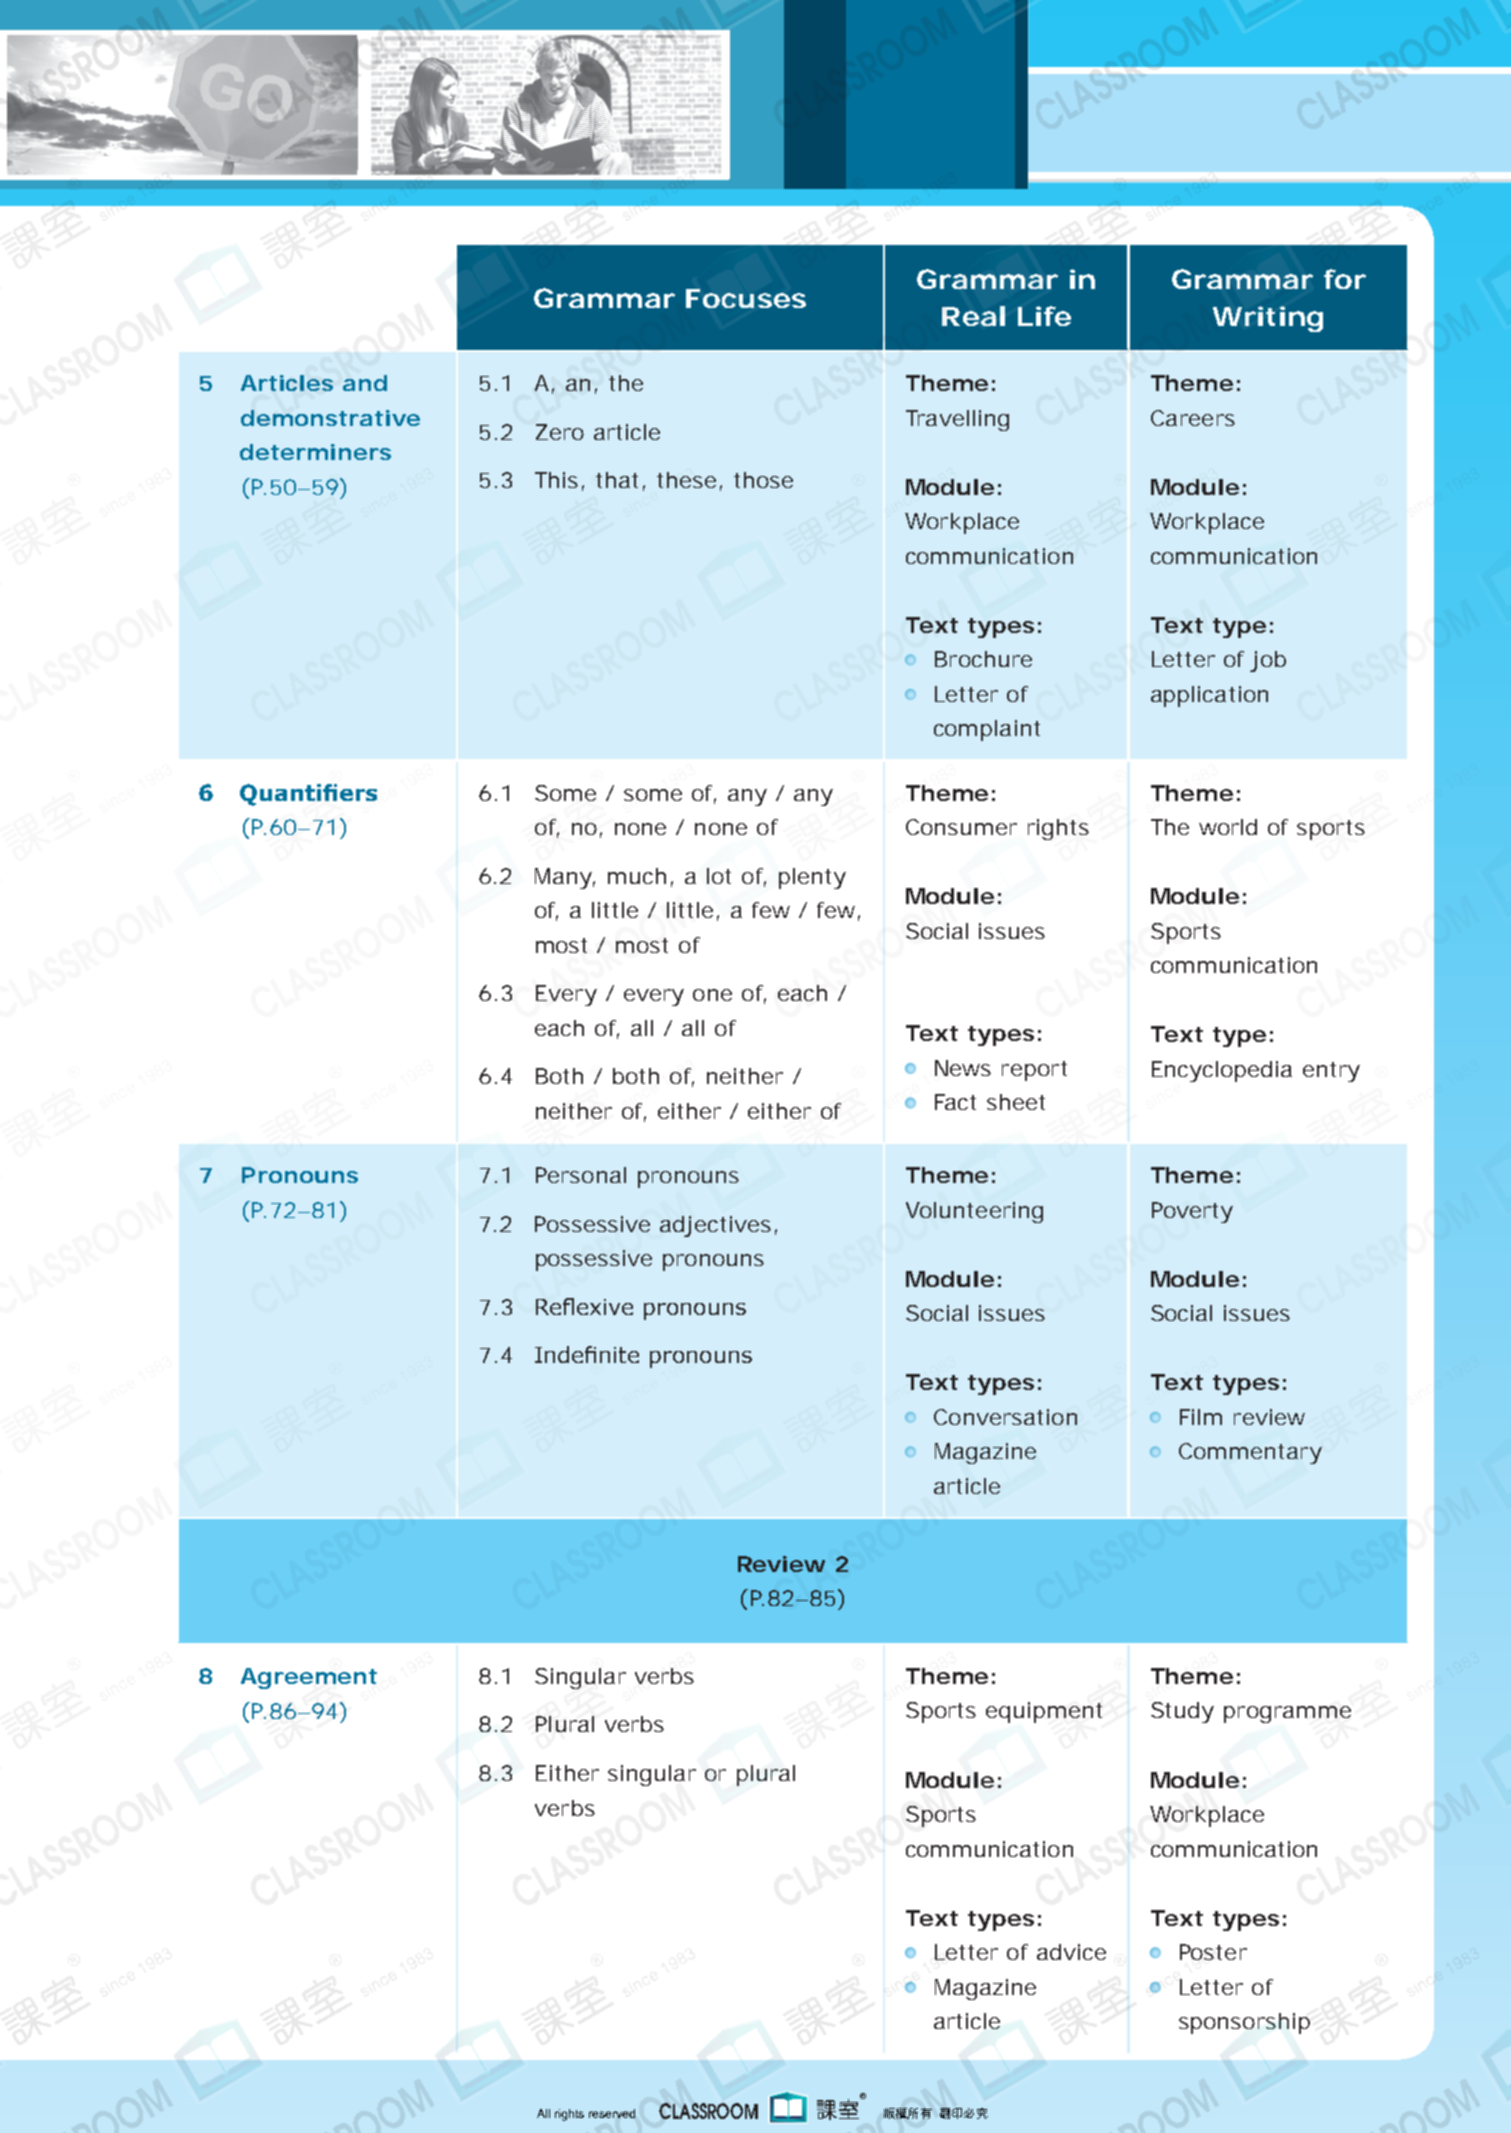  Describe the element at coordinates (1244, 2023) in the screenshot. I see `sponsorship` at that location.
